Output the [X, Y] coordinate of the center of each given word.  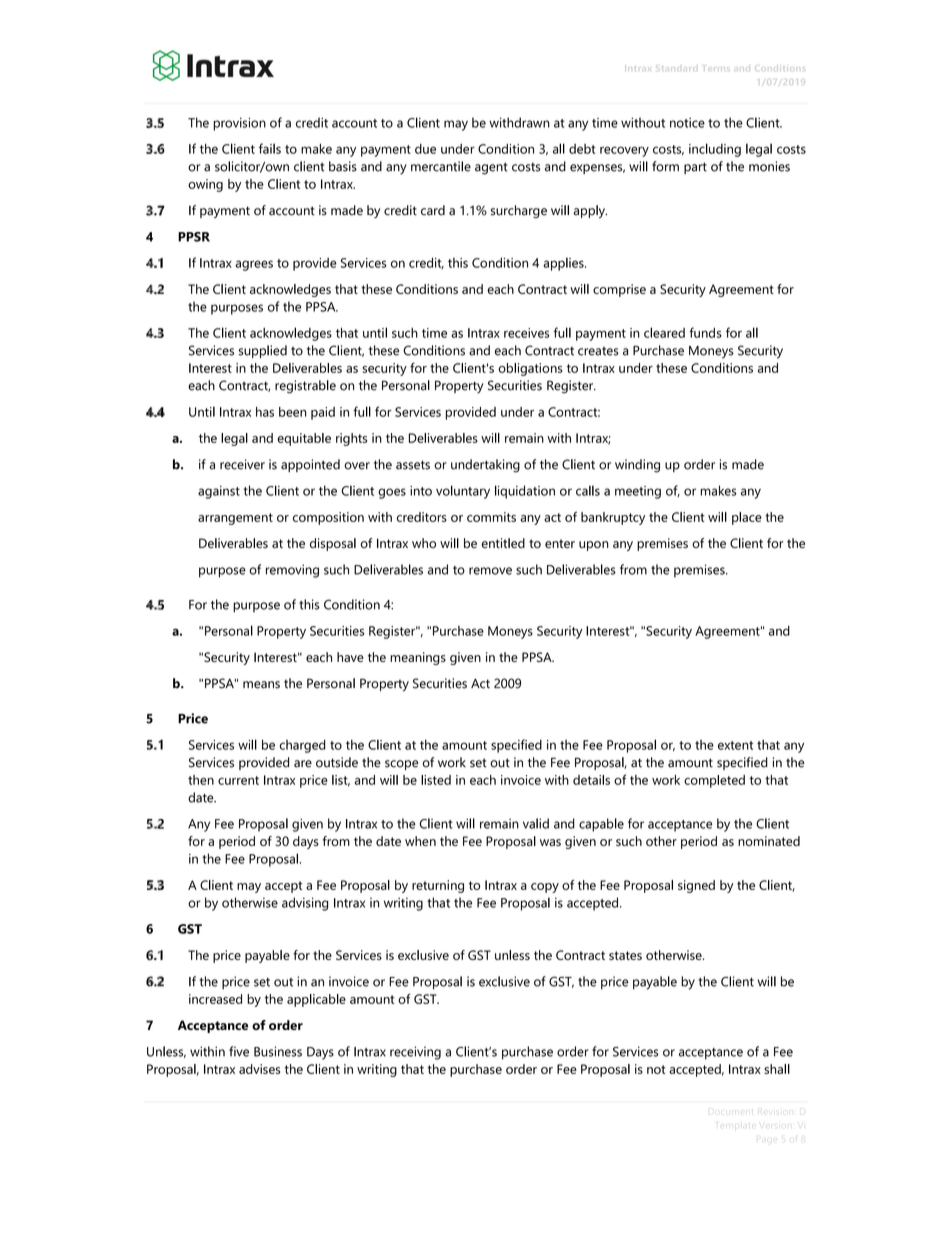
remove [490, 571]
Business [278, 1051]
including [715, 150]
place [747, 518]
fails [270, 148]
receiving [415, 1053]
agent [491, 168]
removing [292, 571]
